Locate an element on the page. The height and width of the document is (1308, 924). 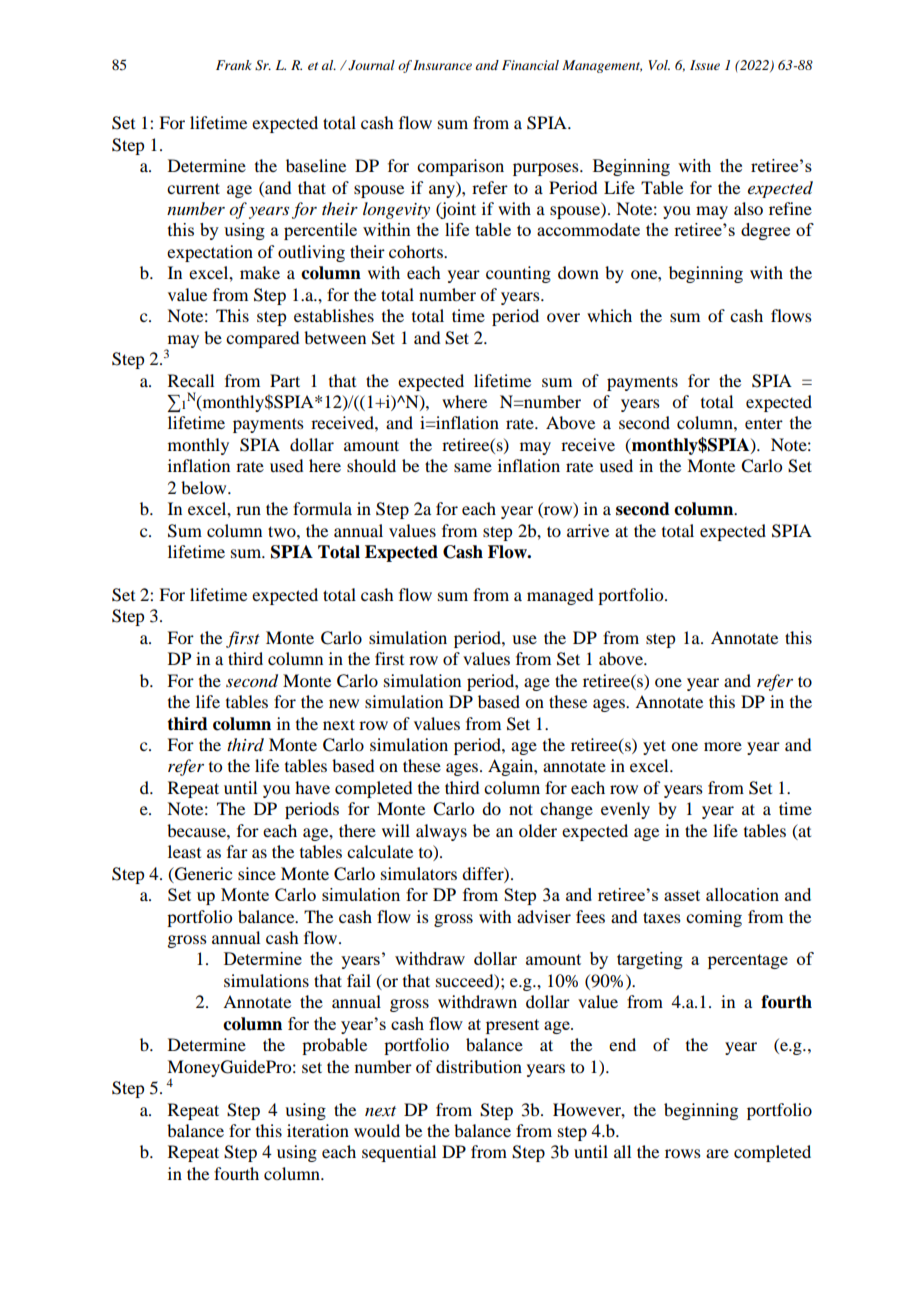
Frank is located at coordinates (234, 65).
